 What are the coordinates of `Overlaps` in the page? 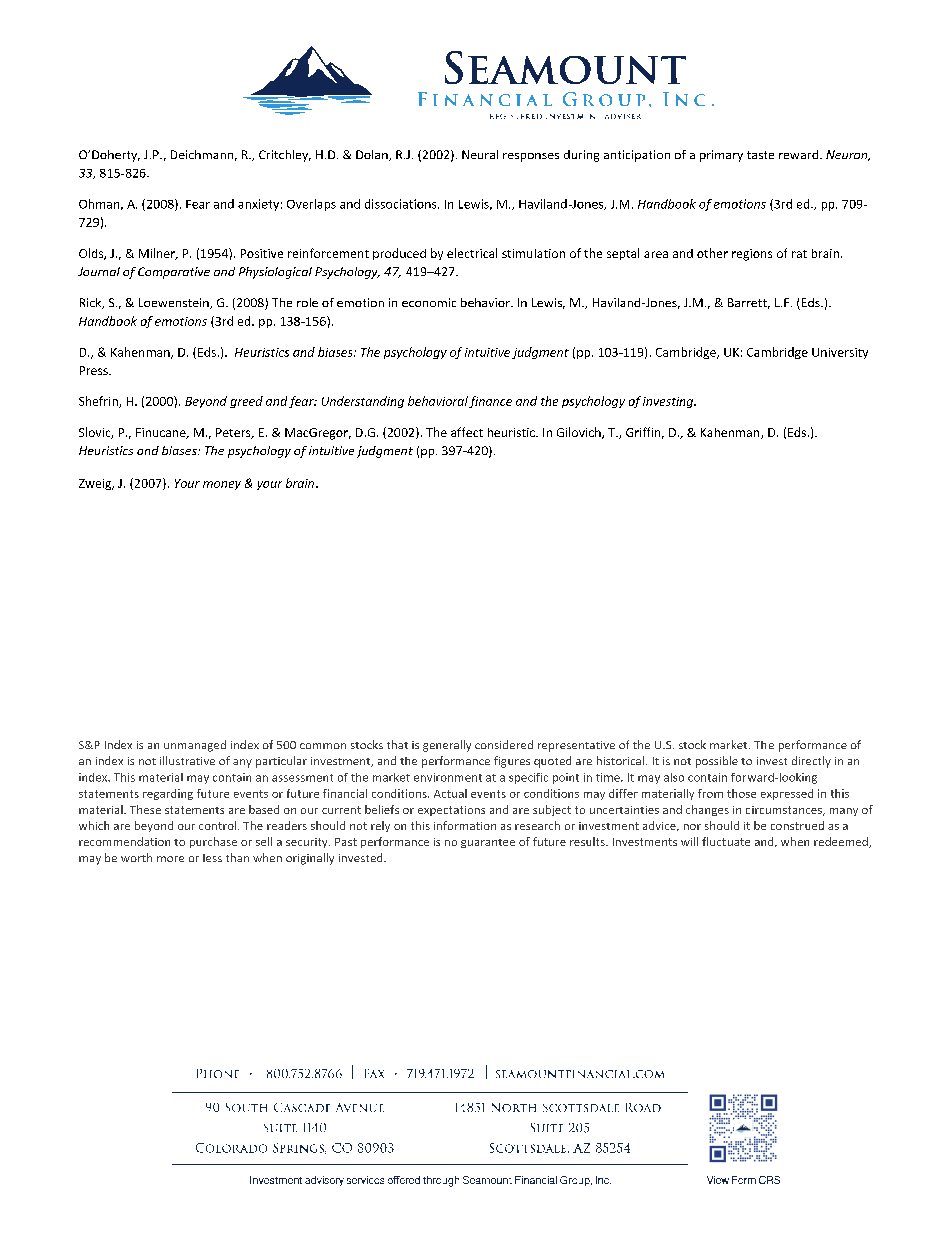 It's located at (311, 205).
